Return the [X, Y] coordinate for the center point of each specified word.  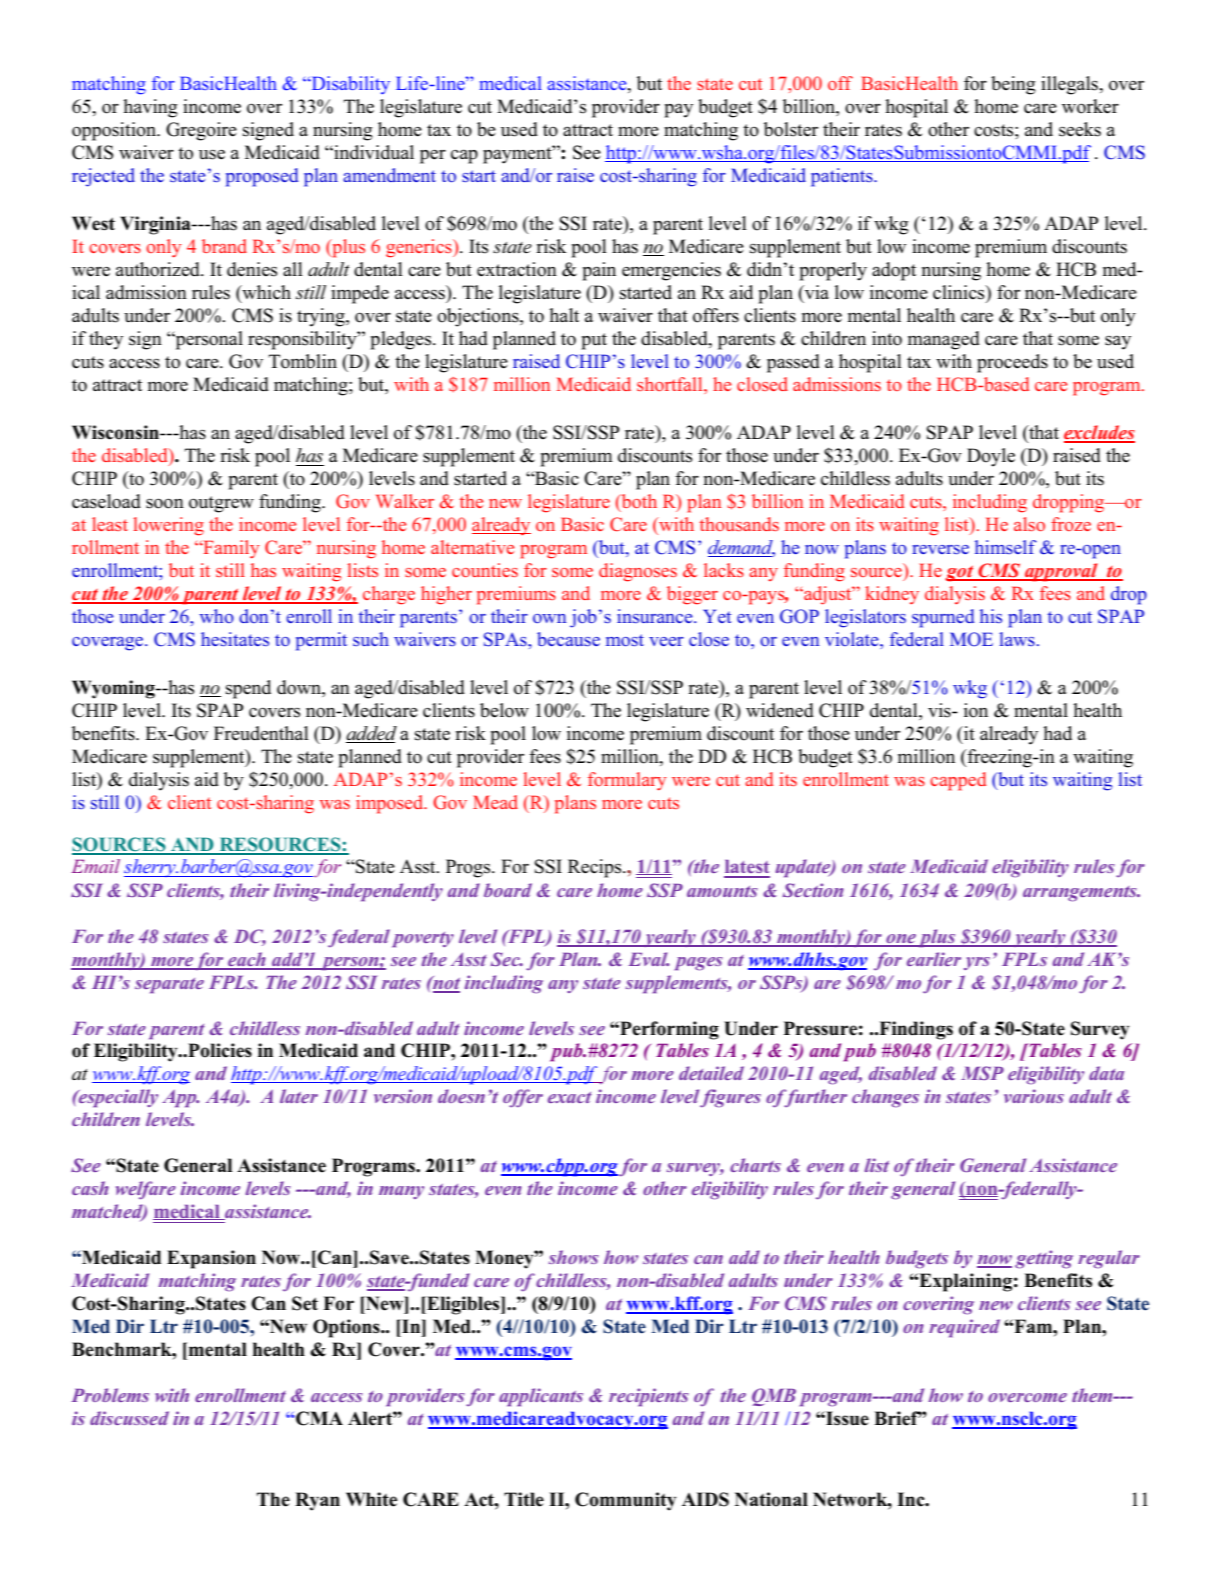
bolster [791, 129]
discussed [129, 1418]
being [1013, 85]
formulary [627, 781]
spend [248, 689]
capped [958, 781]
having [150, 108]
